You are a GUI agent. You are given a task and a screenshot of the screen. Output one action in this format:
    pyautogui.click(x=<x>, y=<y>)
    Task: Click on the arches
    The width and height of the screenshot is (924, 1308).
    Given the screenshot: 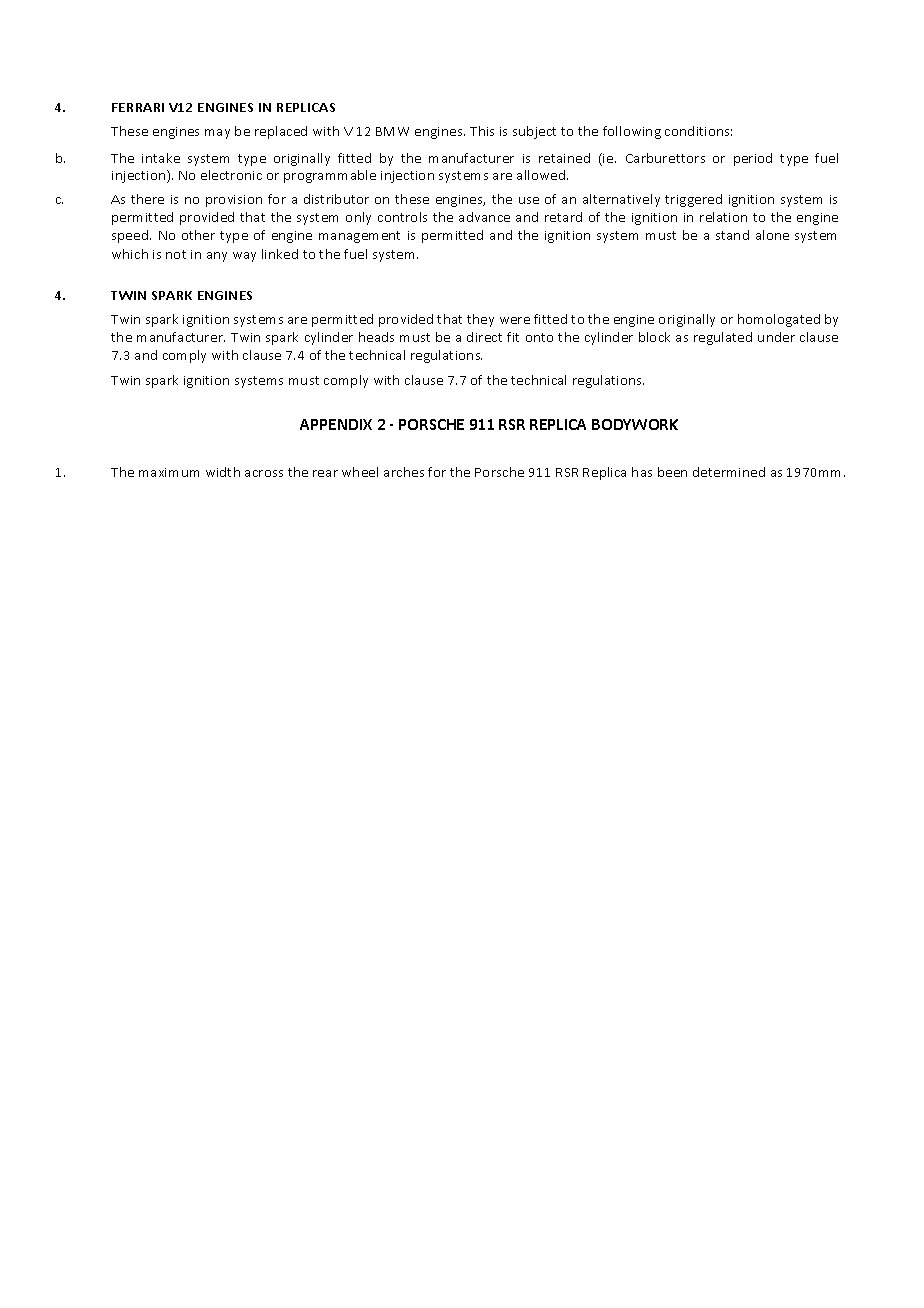 What is the action you would take?
    pyautogui.click(x=404, y=472)
